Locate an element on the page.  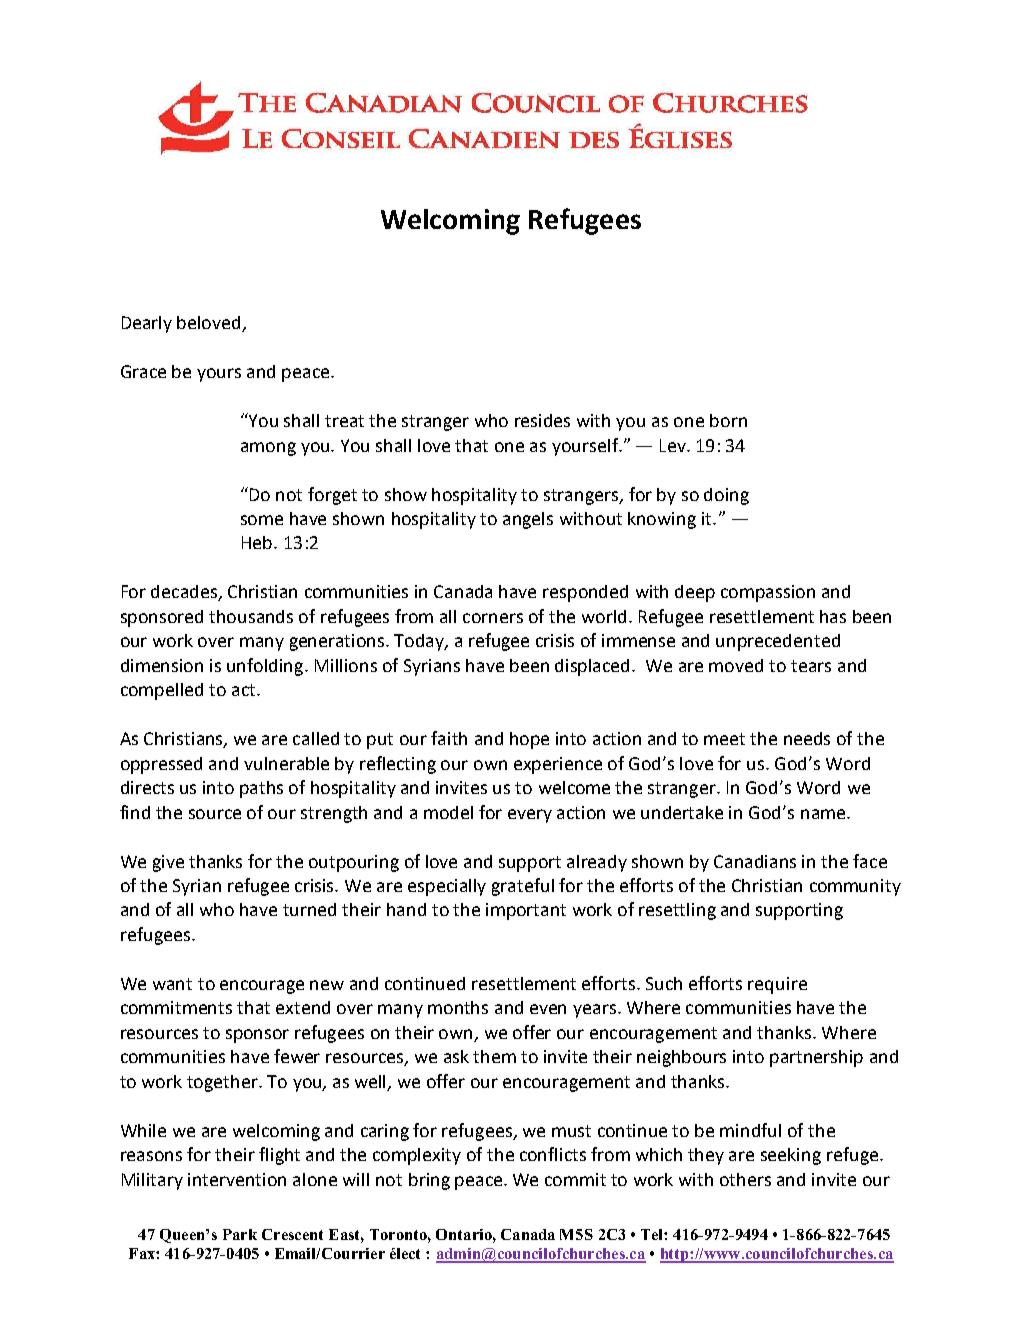
bring is located at coordinates (429, 1181).
